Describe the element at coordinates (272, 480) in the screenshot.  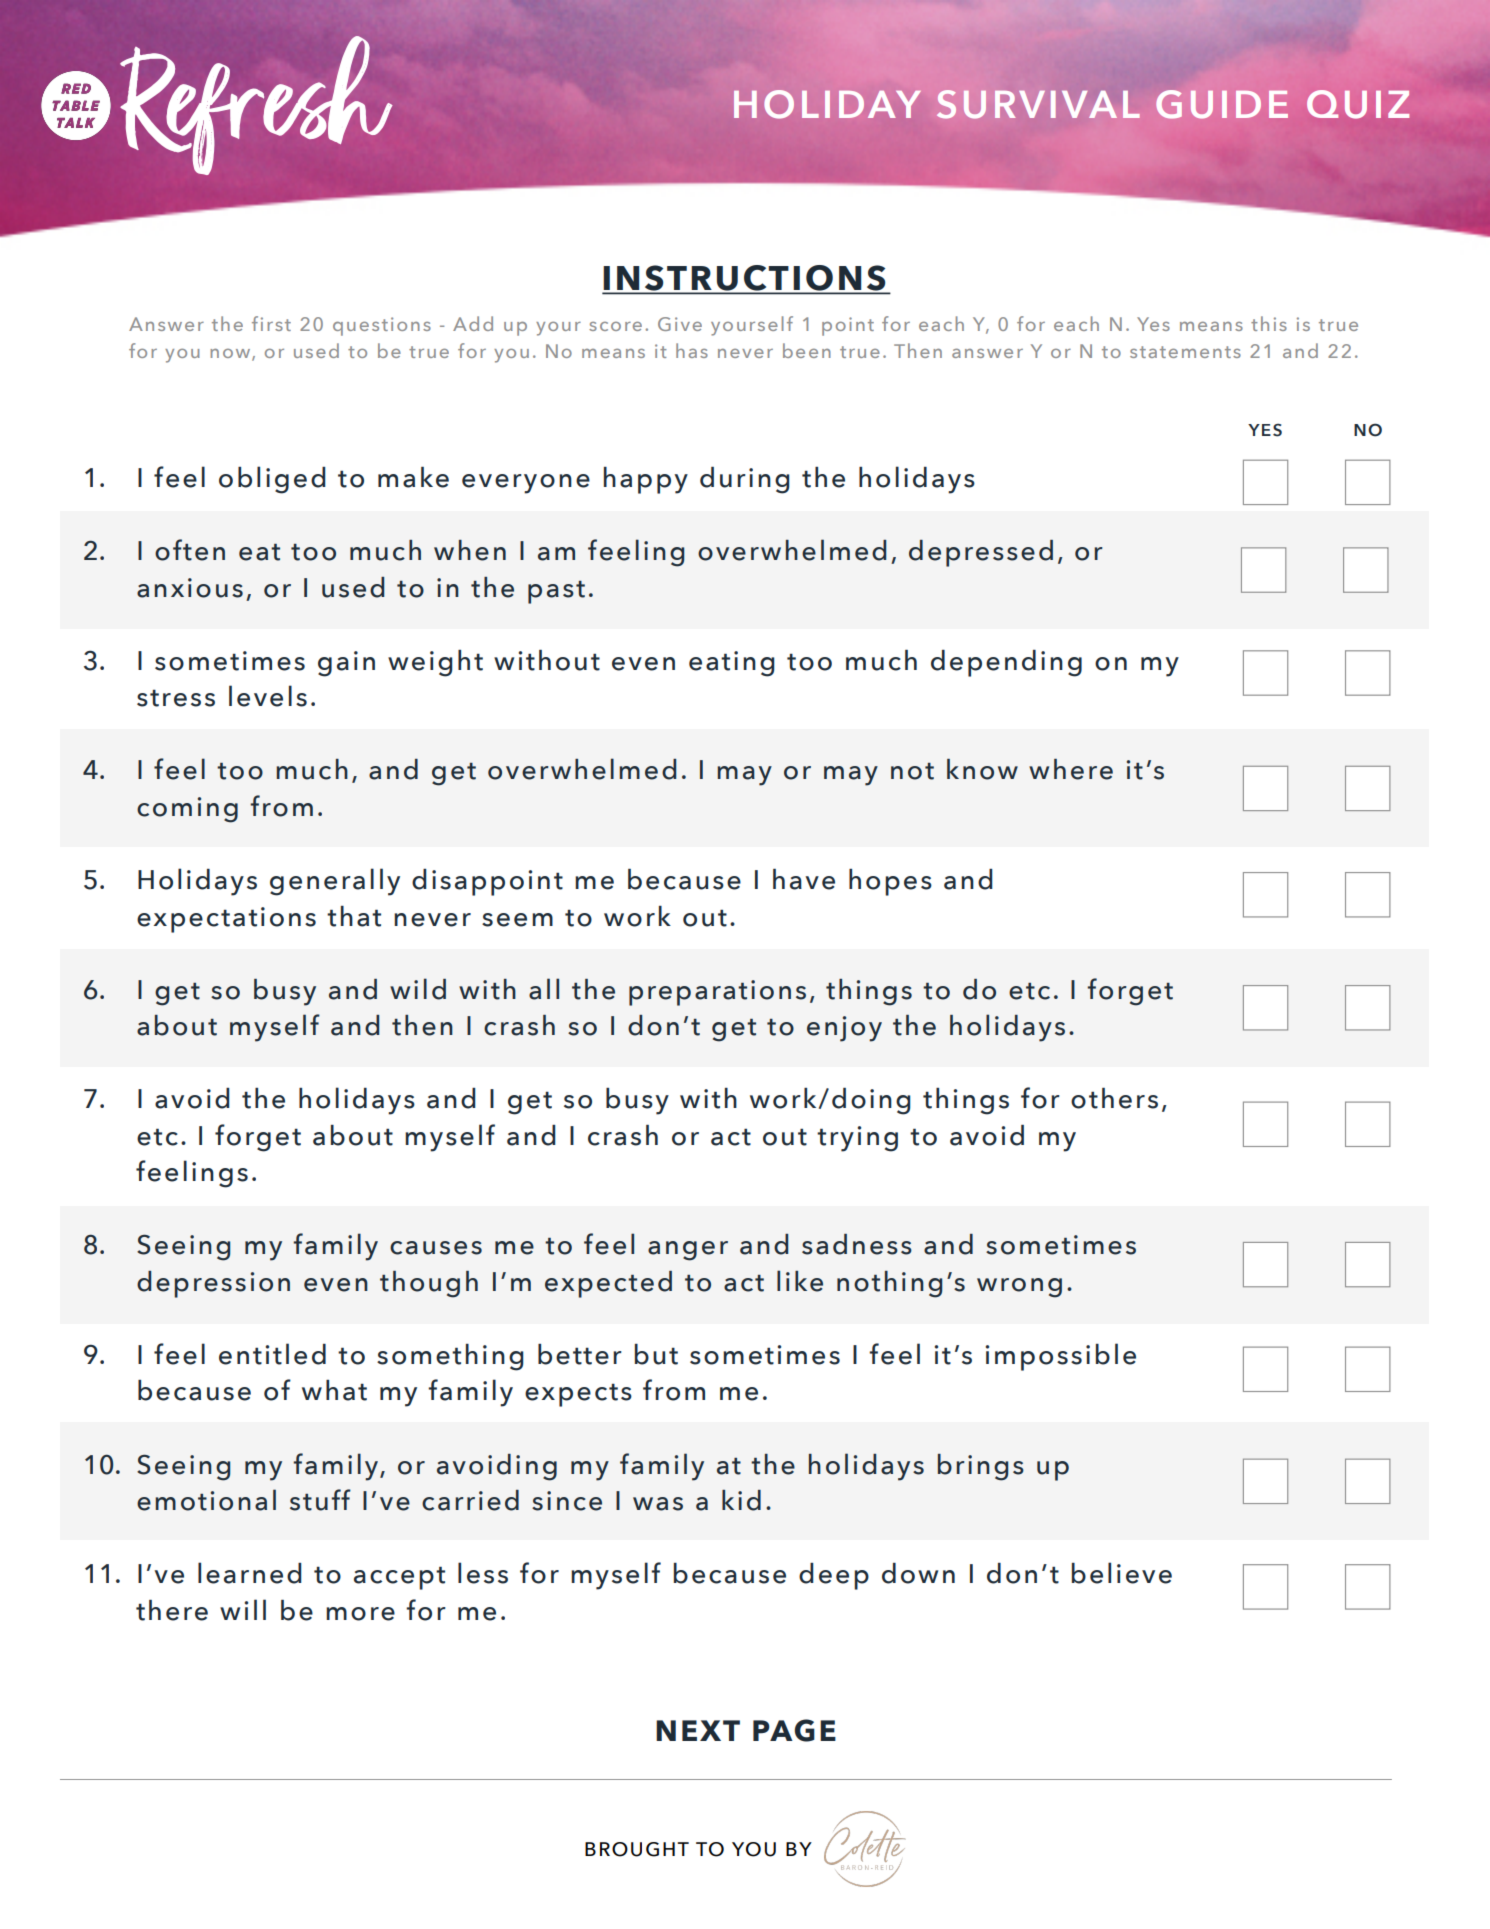
I see `obliged` at that location.
